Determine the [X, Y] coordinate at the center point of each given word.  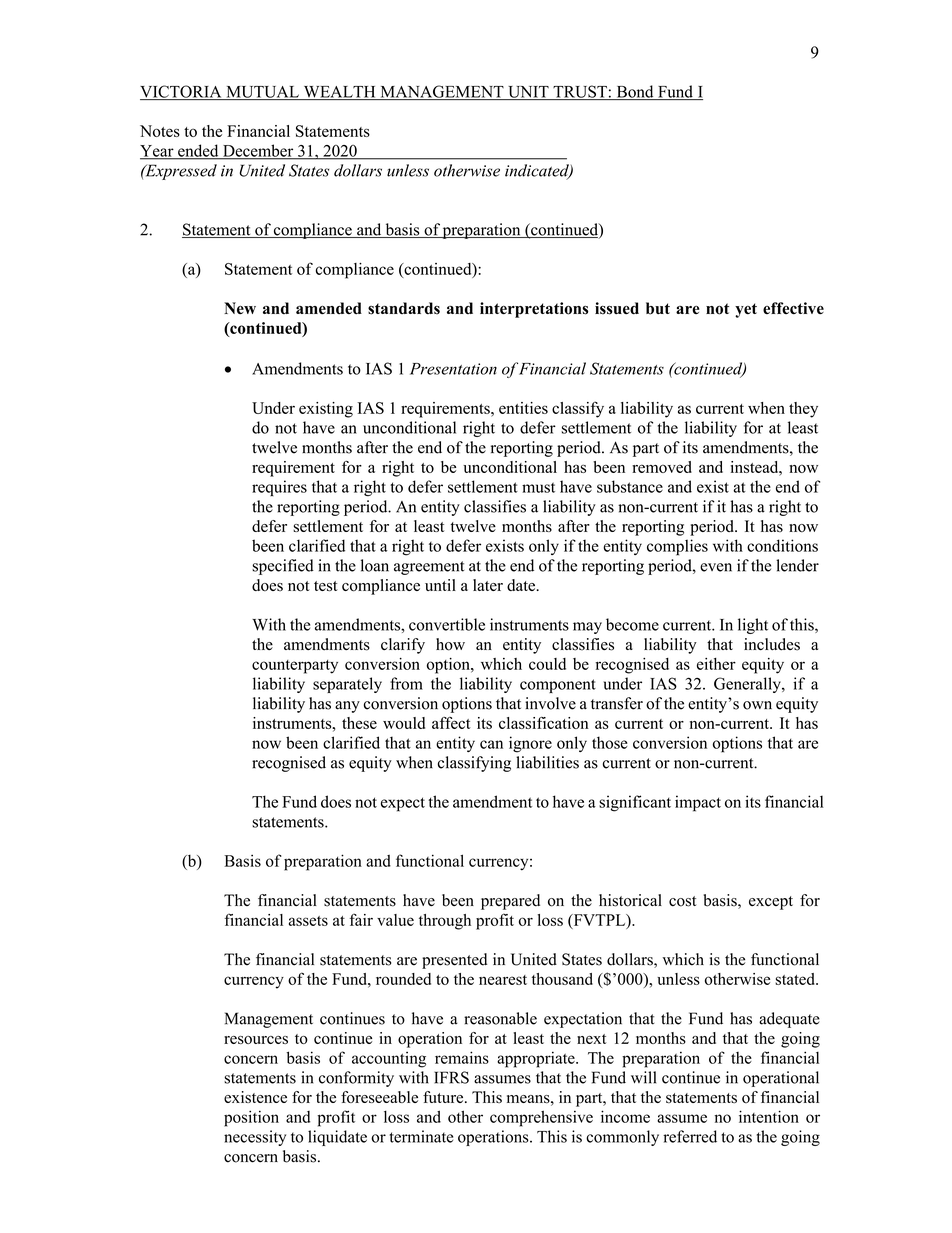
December [258, 151]
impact [698, 803]
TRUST [580, 92]
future [444, 1097]
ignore [530, 744]
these [359, 723]
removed [662, 467]
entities [523, 408]
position [251, 1118]
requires [279, 488]
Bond [635, 92]
